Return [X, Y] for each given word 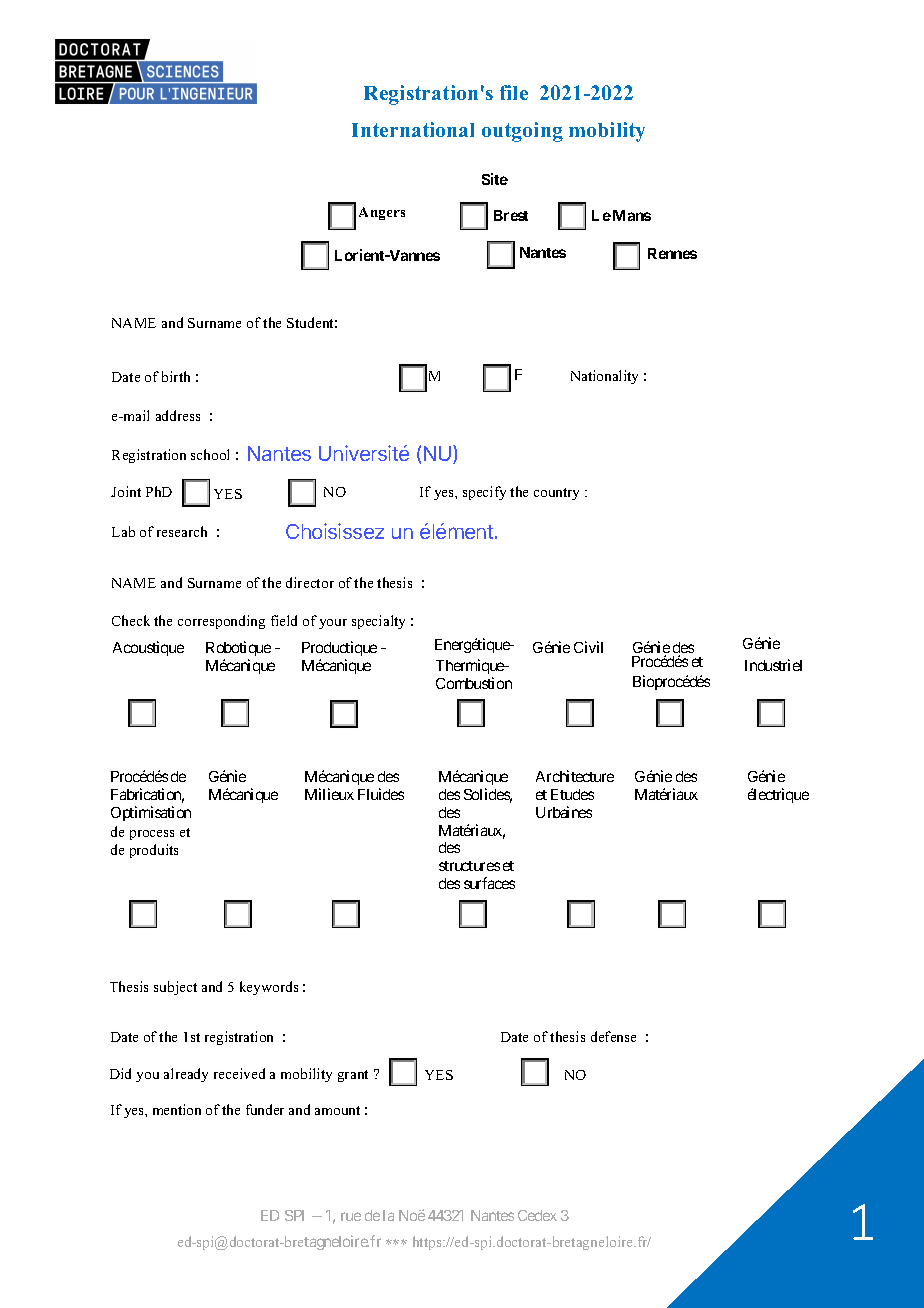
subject [175, 988]
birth [176, 376]
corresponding [221, 622]
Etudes [572, 794]
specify [484, 493]
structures [469, 866]
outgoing [522, 132]
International [413, 129]
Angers [382, 213]
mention [177, 1109]
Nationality [604, 377]
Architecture [575, 776]
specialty [378, 622]
